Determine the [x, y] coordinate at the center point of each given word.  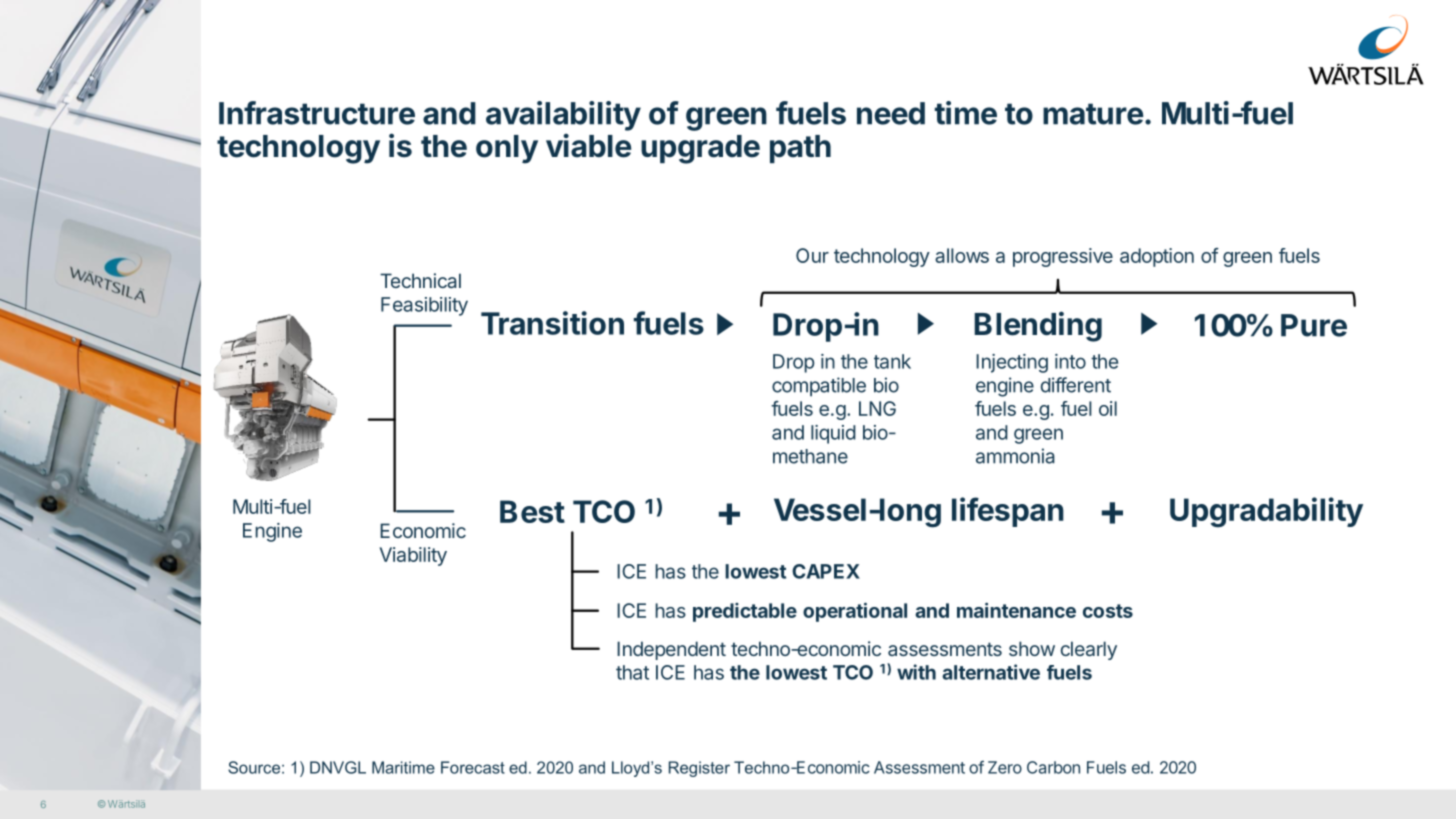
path [800, 149]
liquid [833, 434]
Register [699, 769]
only [507, 149]
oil [1108, 408]
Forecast [473, 767]
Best [532, 511]
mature [1093, 114]
